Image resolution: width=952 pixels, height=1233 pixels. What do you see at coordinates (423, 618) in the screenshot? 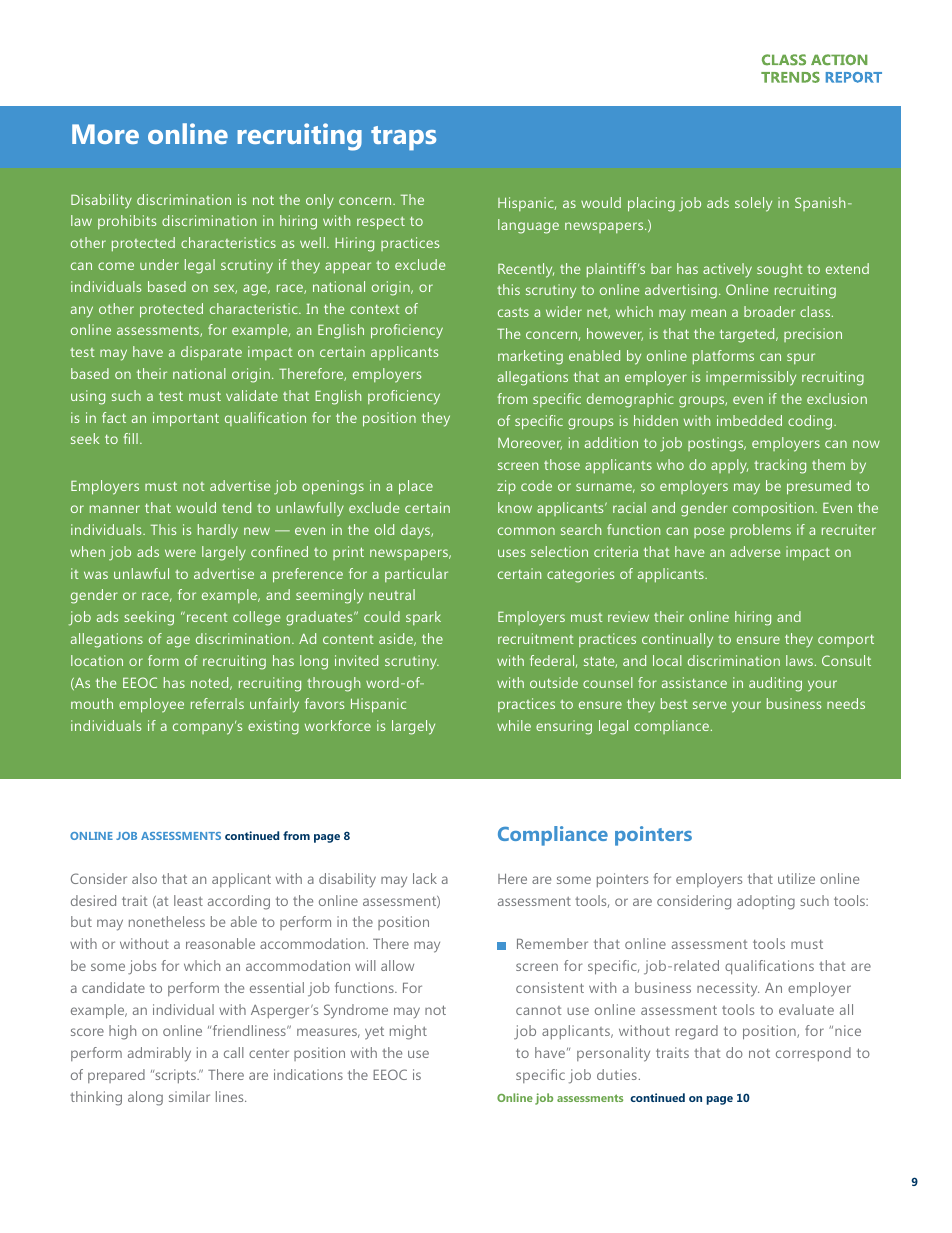
I see `spark` at bounding box center [423, 618].
